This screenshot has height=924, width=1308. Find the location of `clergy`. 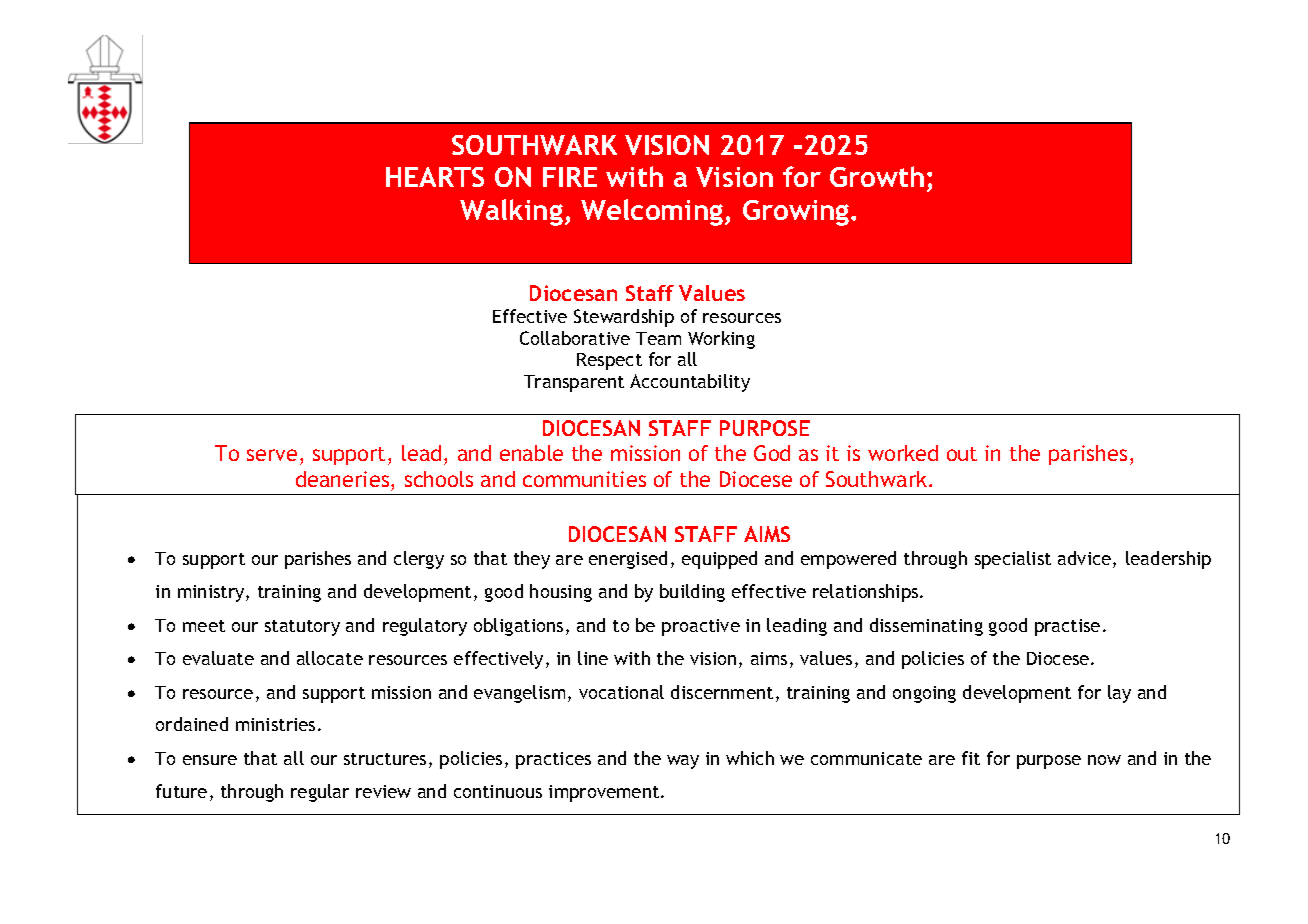

clergy is located at coordinates (419, 560).
